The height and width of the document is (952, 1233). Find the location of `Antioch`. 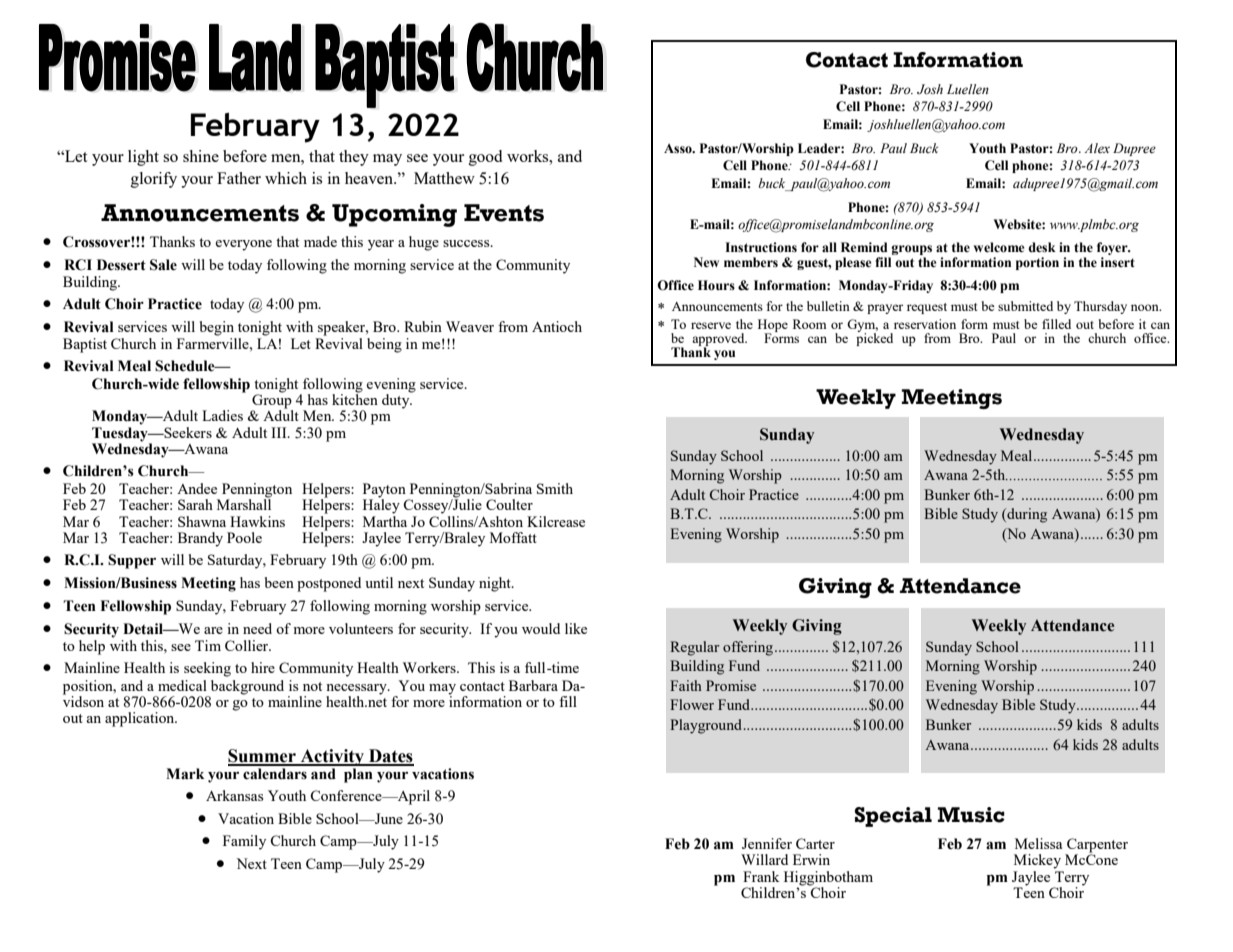

Antioch is located at coordinates (557, 326).
